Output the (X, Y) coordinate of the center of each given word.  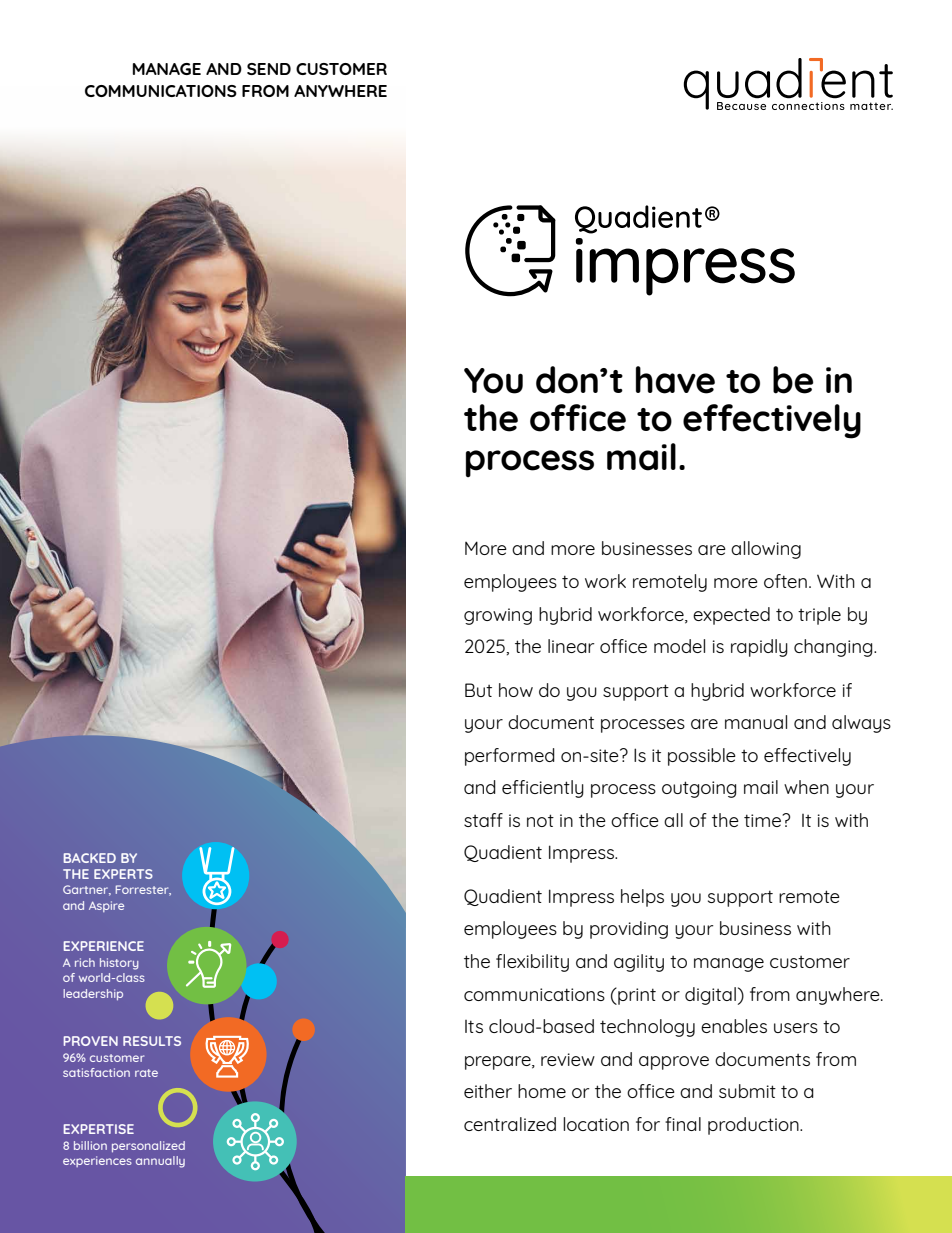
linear (571, 646)
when (806, 787)
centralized (510, 1124)
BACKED (90, 858)
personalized (148, 1146)
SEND (269, 69)
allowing (766, 550)
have (675, 380)
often (785, 581)
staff (483, 820)
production (754, 1126)
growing (498, 616)
